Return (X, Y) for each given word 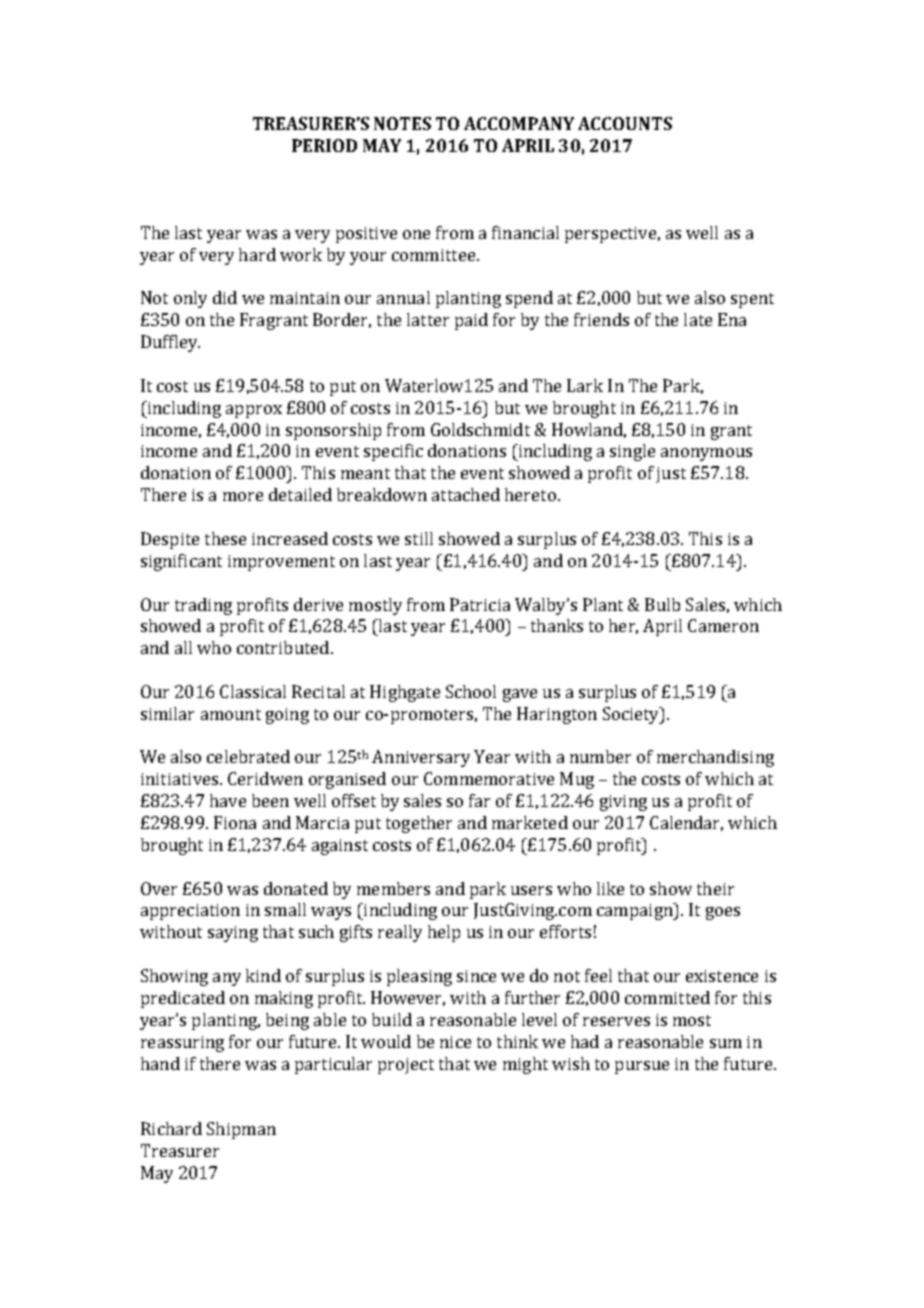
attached (466, 494)
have (228, 800)
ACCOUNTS (625, 123)
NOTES (402, 123)
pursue (642, 1067)
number (600, 756)
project (406, 1066)
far (479, 800)
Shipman (241, 1130)
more (243, 496)
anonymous (706, 454)
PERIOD (324, 145)
